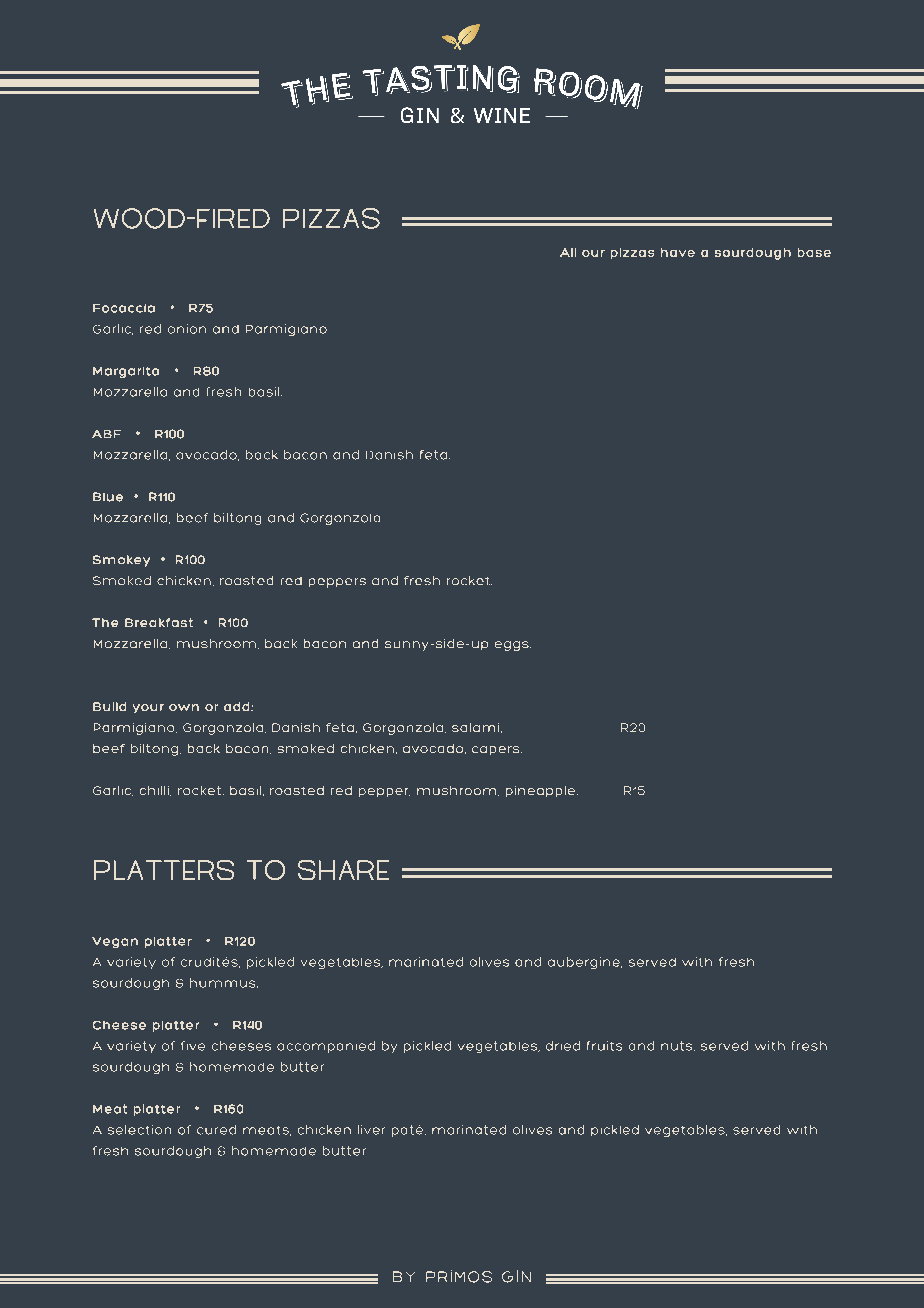  Describe the element at coordinates (568, 252) in the screenshot. I see `All` at that location.
